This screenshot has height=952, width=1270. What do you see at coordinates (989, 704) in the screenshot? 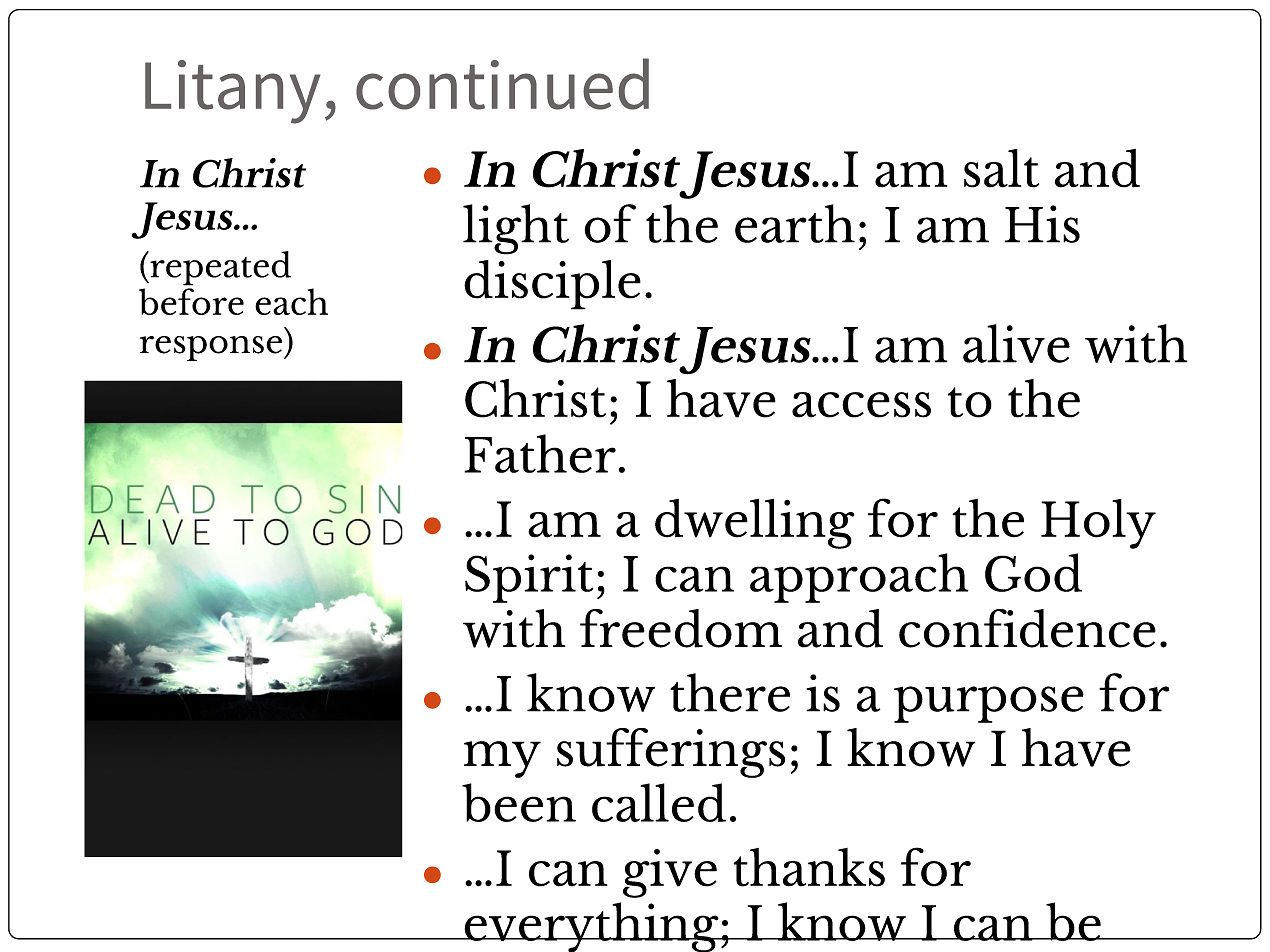
I see `purpose` at bounding box center [989, 704].
